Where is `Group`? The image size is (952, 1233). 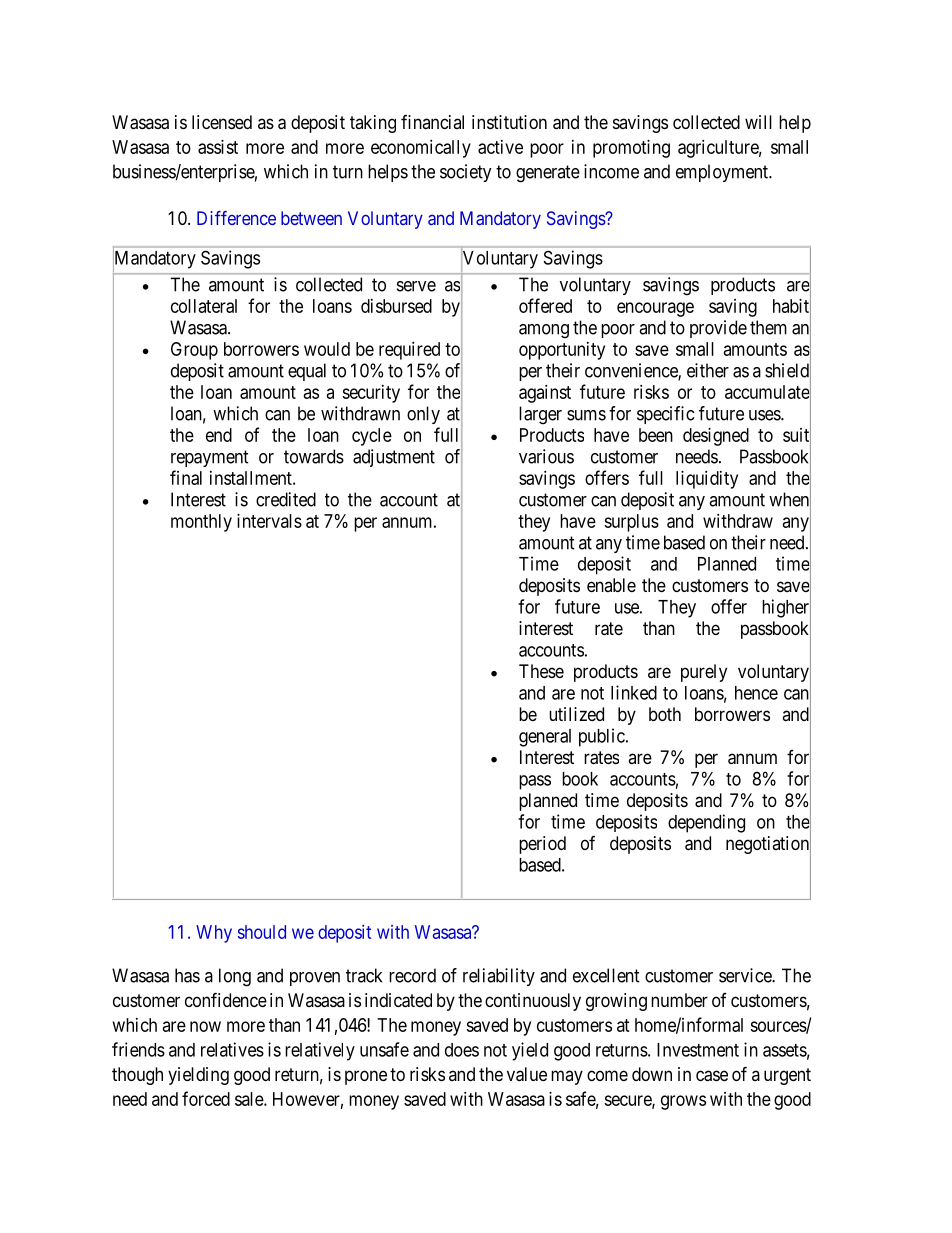 Group is located at coordinates (194, 351).
